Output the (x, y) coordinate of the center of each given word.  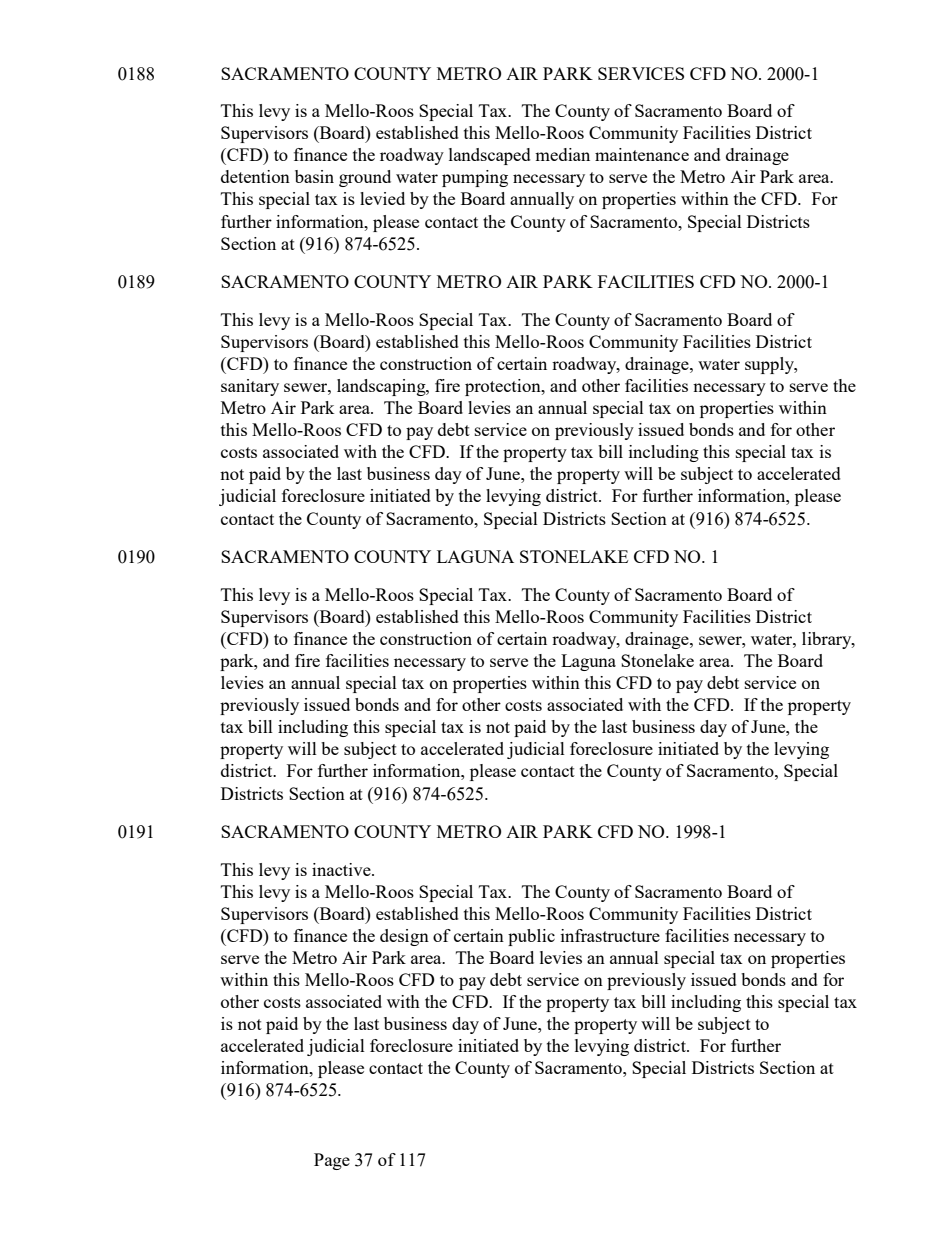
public (531, 937)
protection (504, 387)
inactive (342, 869)
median (562, 154)
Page (332, 1161)
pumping (475, 178)
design (404, 937)
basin (314, 176)
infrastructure (610, 935)
